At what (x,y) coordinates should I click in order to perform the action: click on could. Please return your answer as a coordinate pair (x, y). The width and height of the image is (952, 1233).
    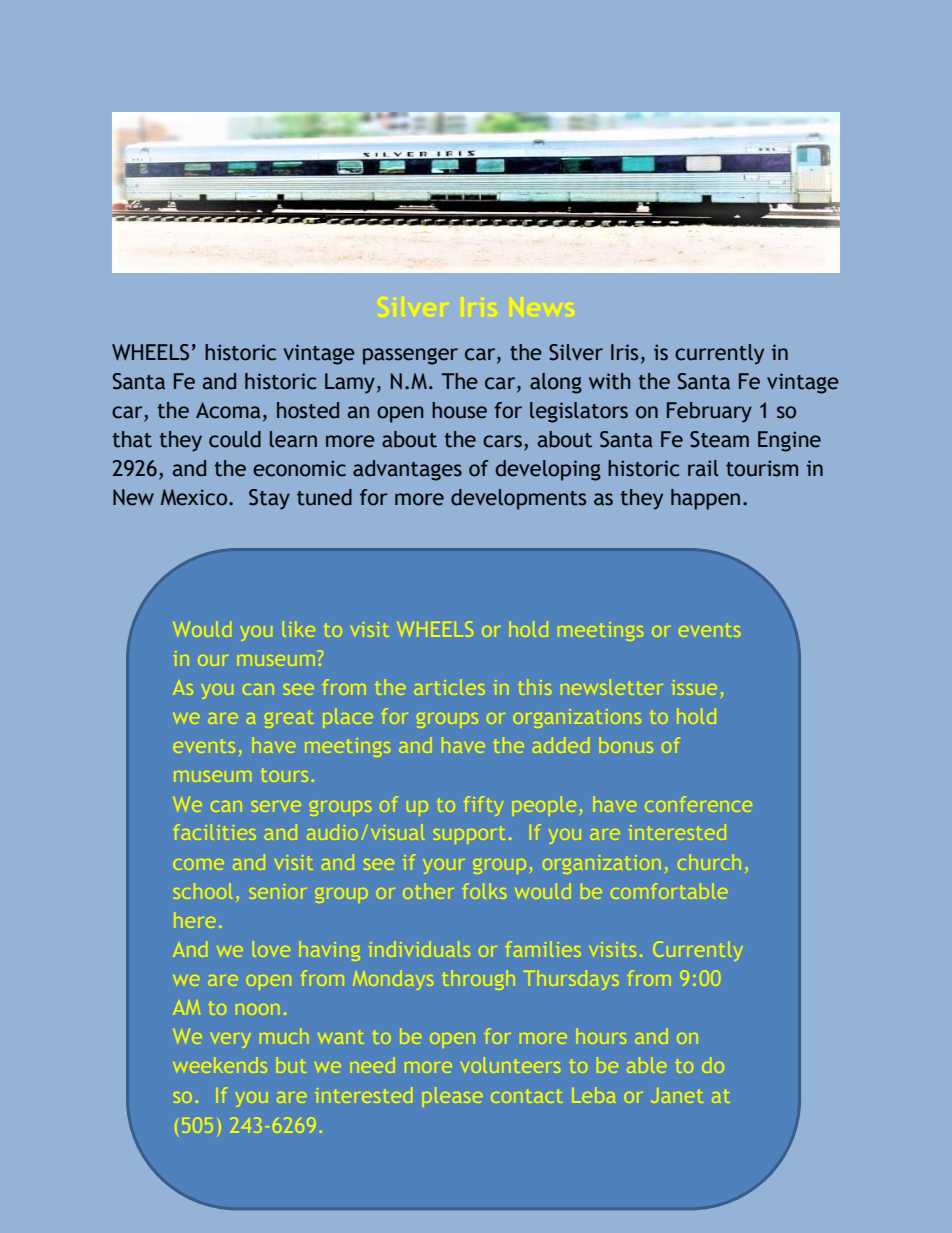
    Looking at the image, I should click on (235, 439).
